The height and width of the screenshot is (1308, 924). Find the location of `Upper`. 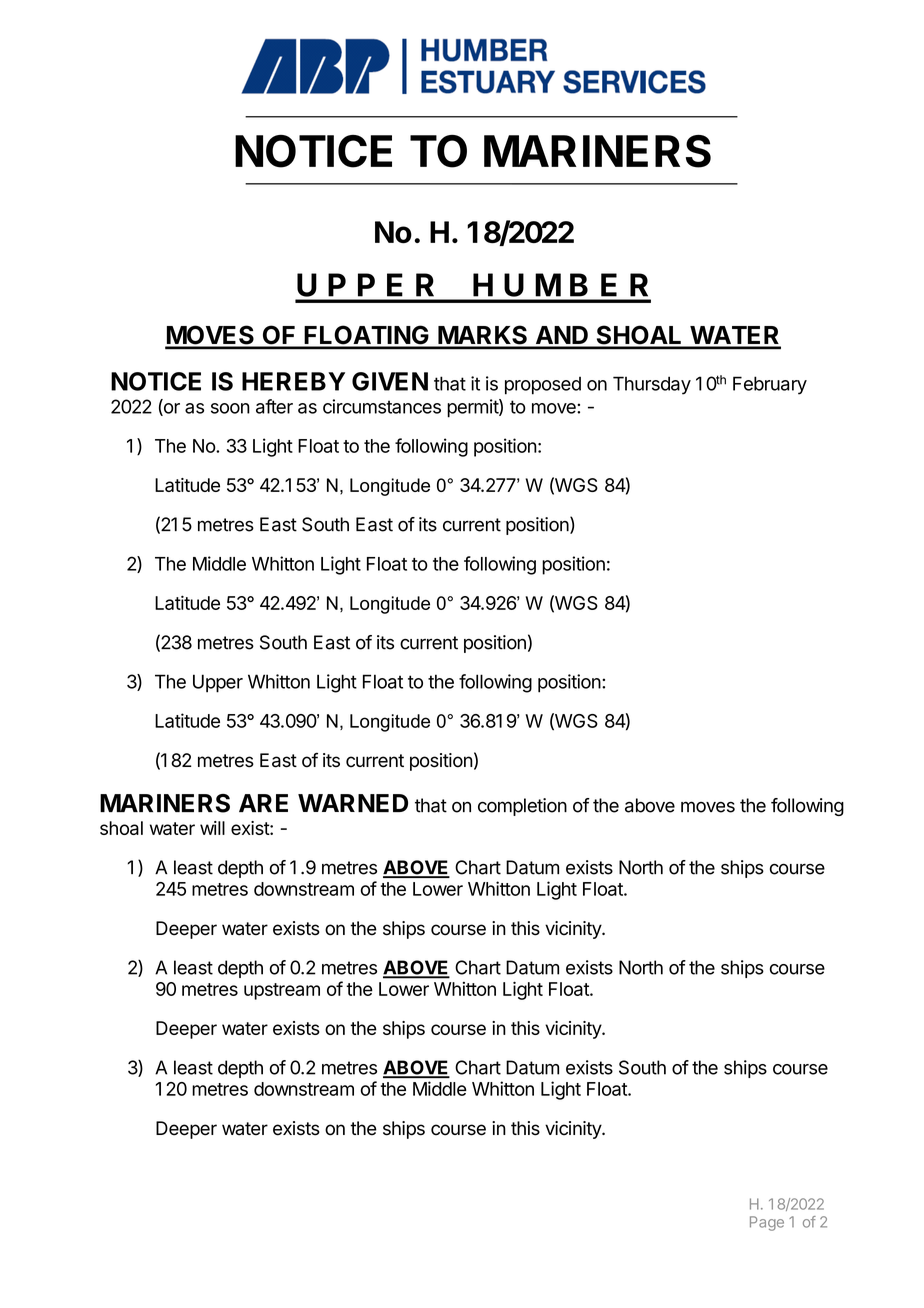

Upper is located at coordinates (218, 683).
